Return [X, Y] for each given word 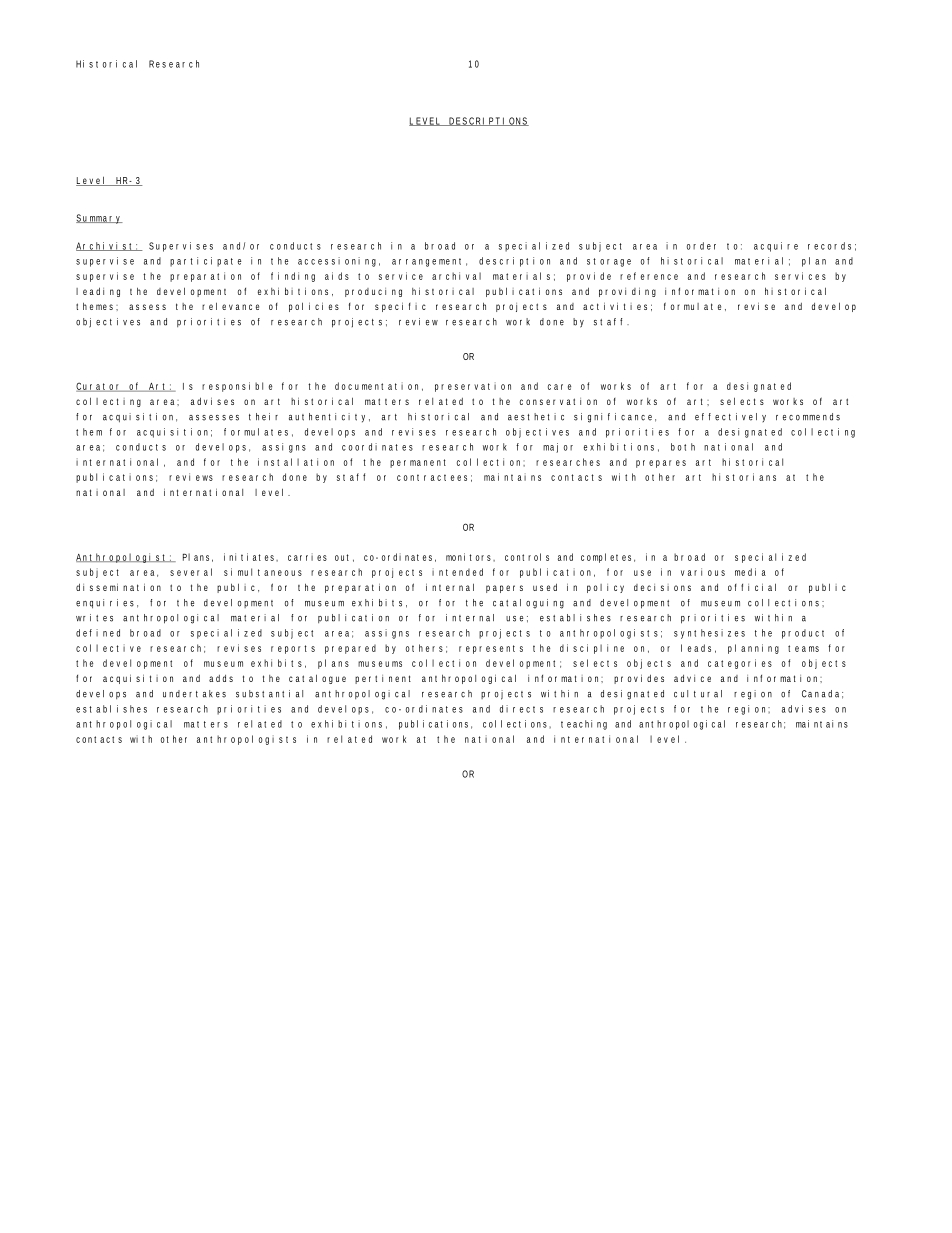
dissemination [118, 587]
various [703, 572]
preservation [473, 387]
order [701, 246]
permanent [418, 463]
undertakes [194, 694]
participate [206, 262]
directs [521, 709]
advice [692, 678]
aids [337, 276]
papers [504, 589]
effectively [730, 417]
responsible [237, 387]
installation [296, 462]
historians [744, 477]
